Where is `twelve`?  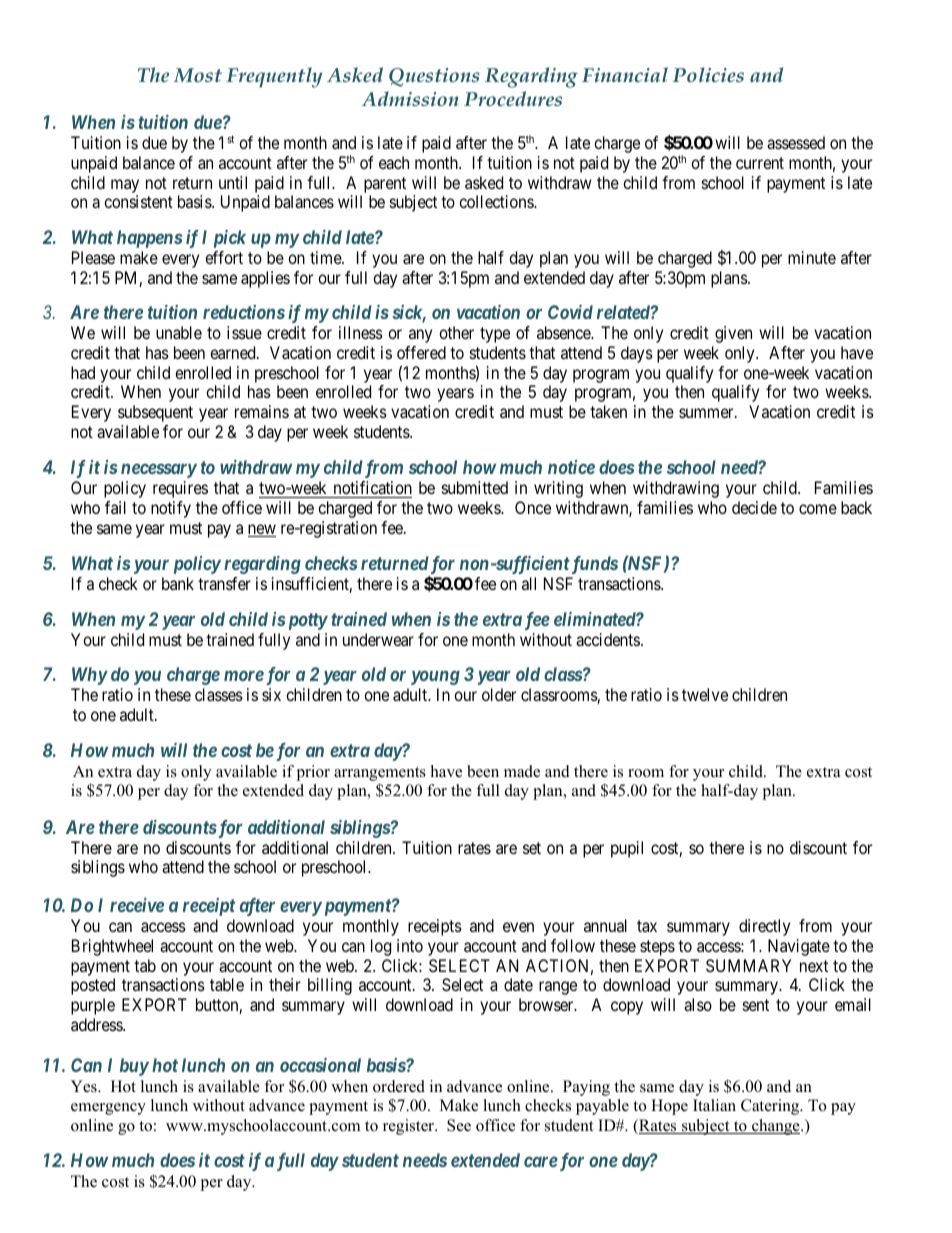 twelve is located at coordinates (705, 694).
